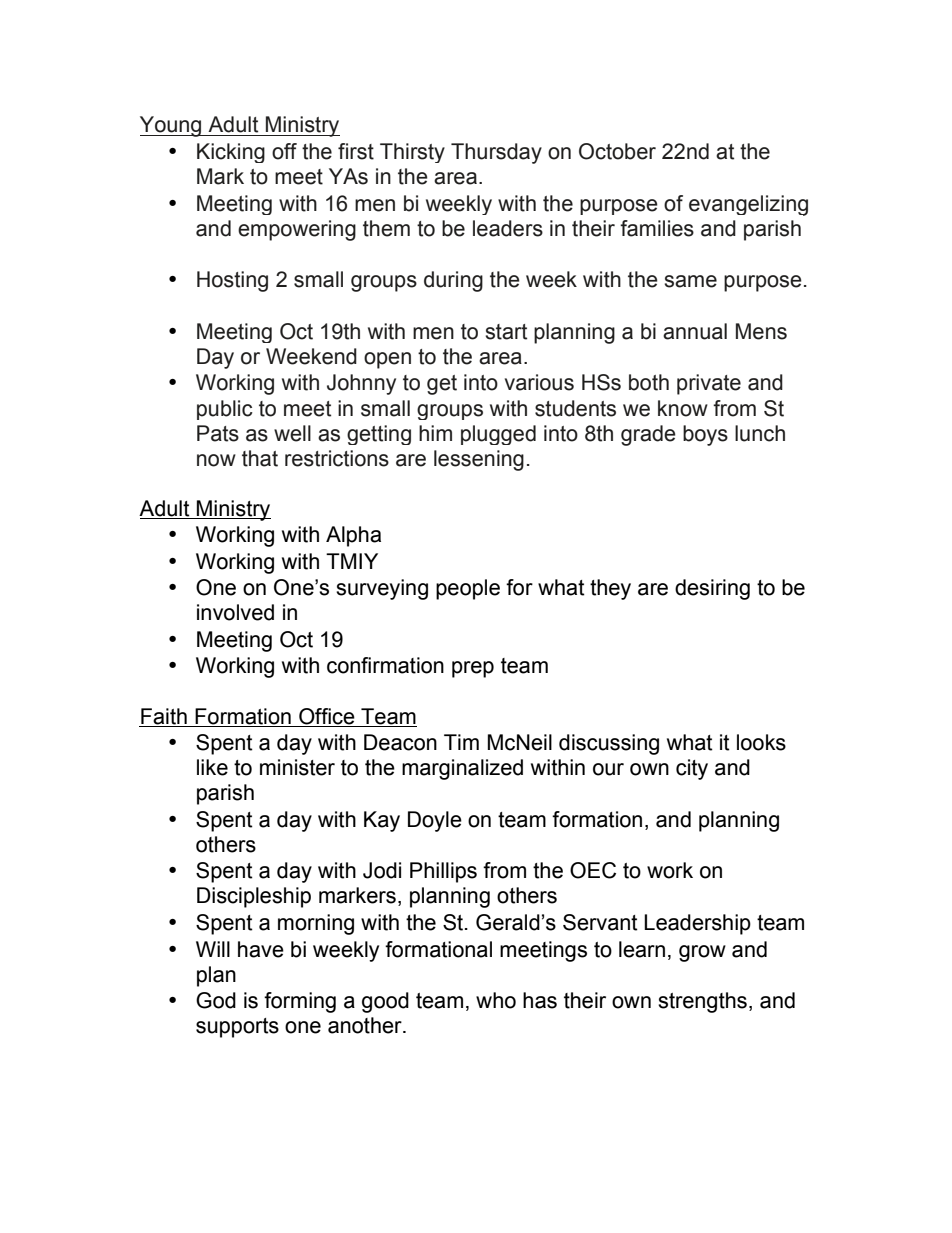 The image size is (952, 1233). Describe the element at coordinates (216, 1000) in the screenshot. I see `God` at that location.
